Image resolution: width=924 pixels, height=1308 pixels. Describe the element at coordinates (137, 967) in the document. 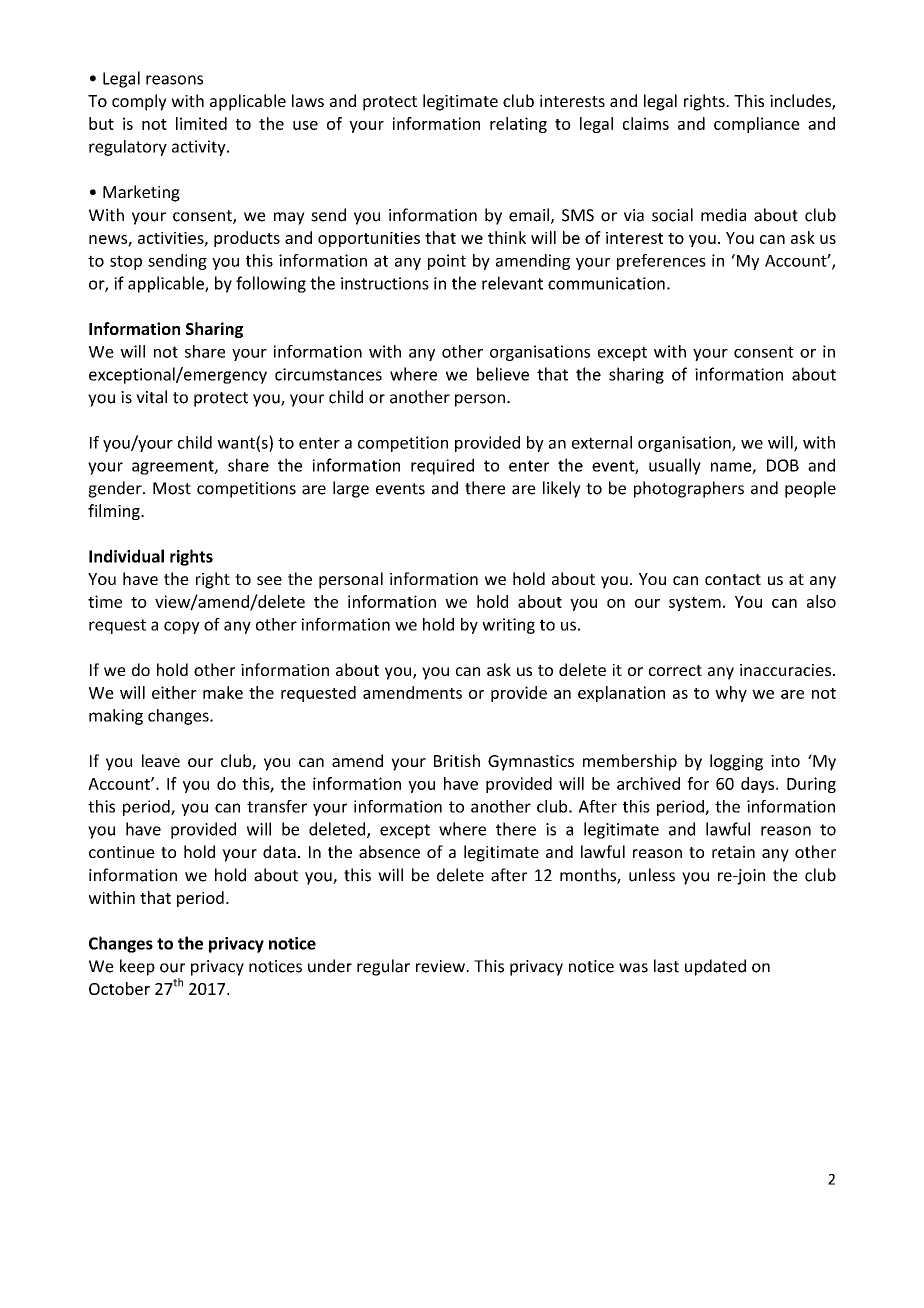

I see `keep` at that location.
